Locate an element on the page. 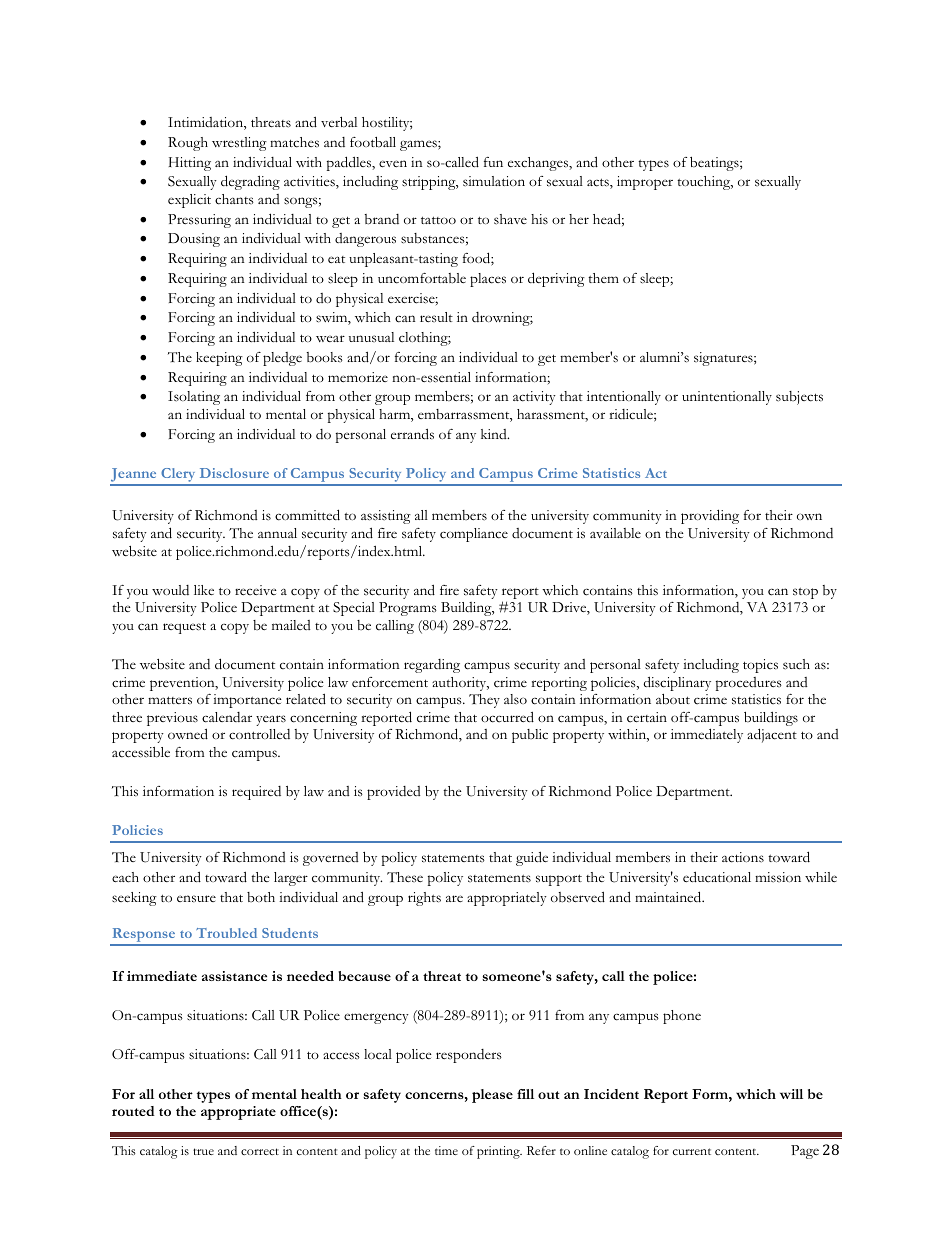  Hitting is located at coordinates (190, 164).
